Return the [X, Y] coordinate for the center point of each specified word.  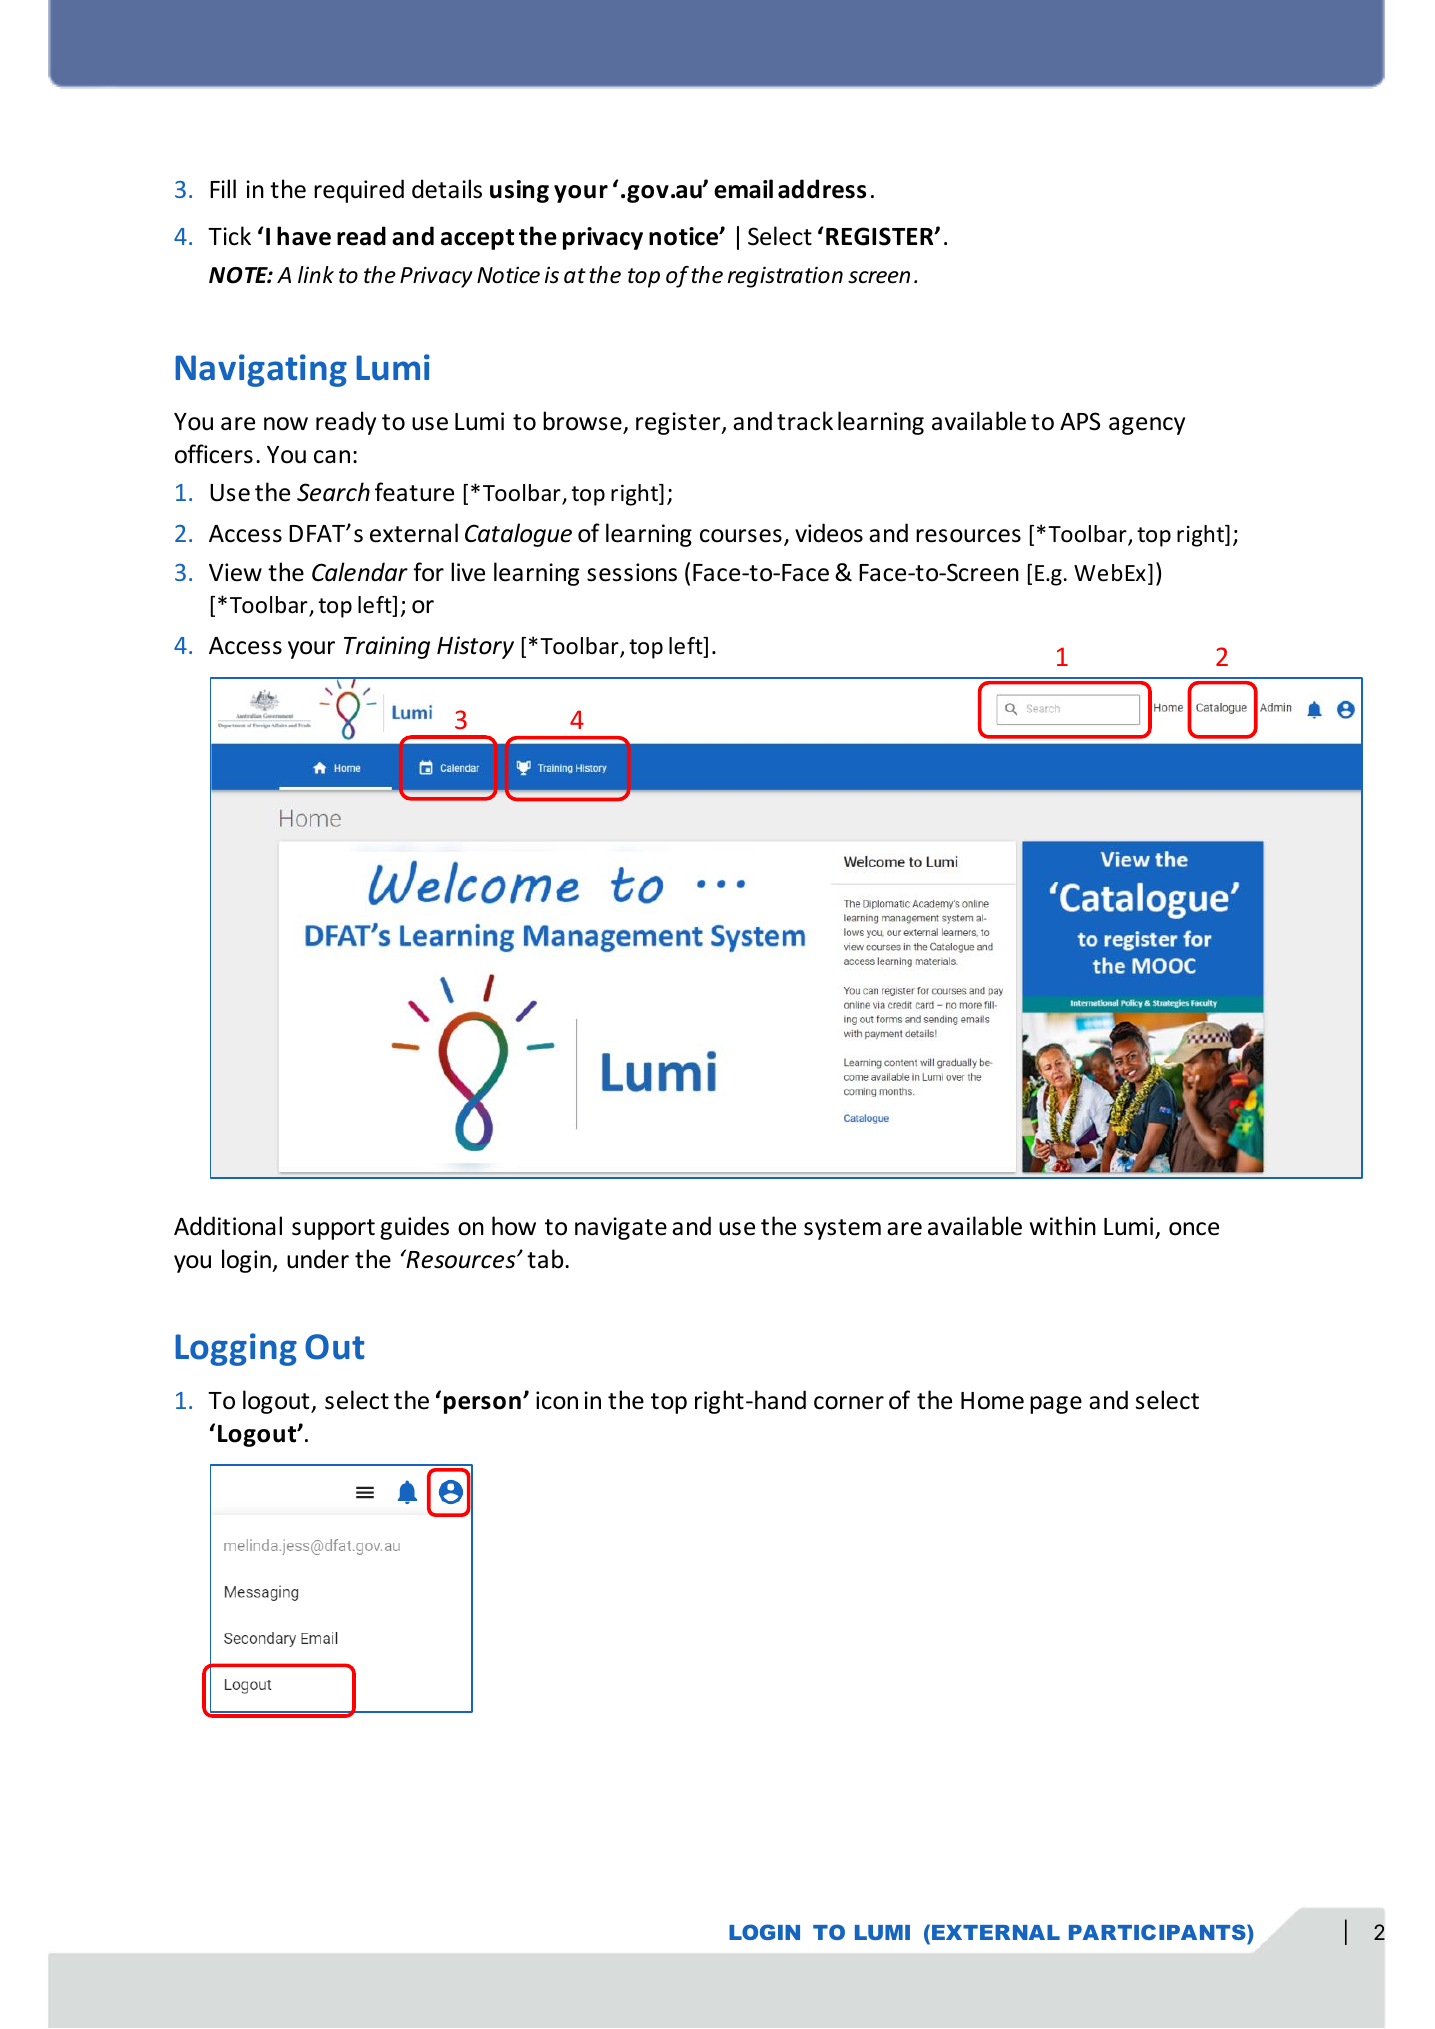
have [304, 236]
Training [387, 647]
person [482, 1405]
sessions [632, 572]
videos [829, 533]
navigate [621, 1228]
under [318, 1259]
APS [1080, 421]
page [1056, 1405]
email [743, 189]
